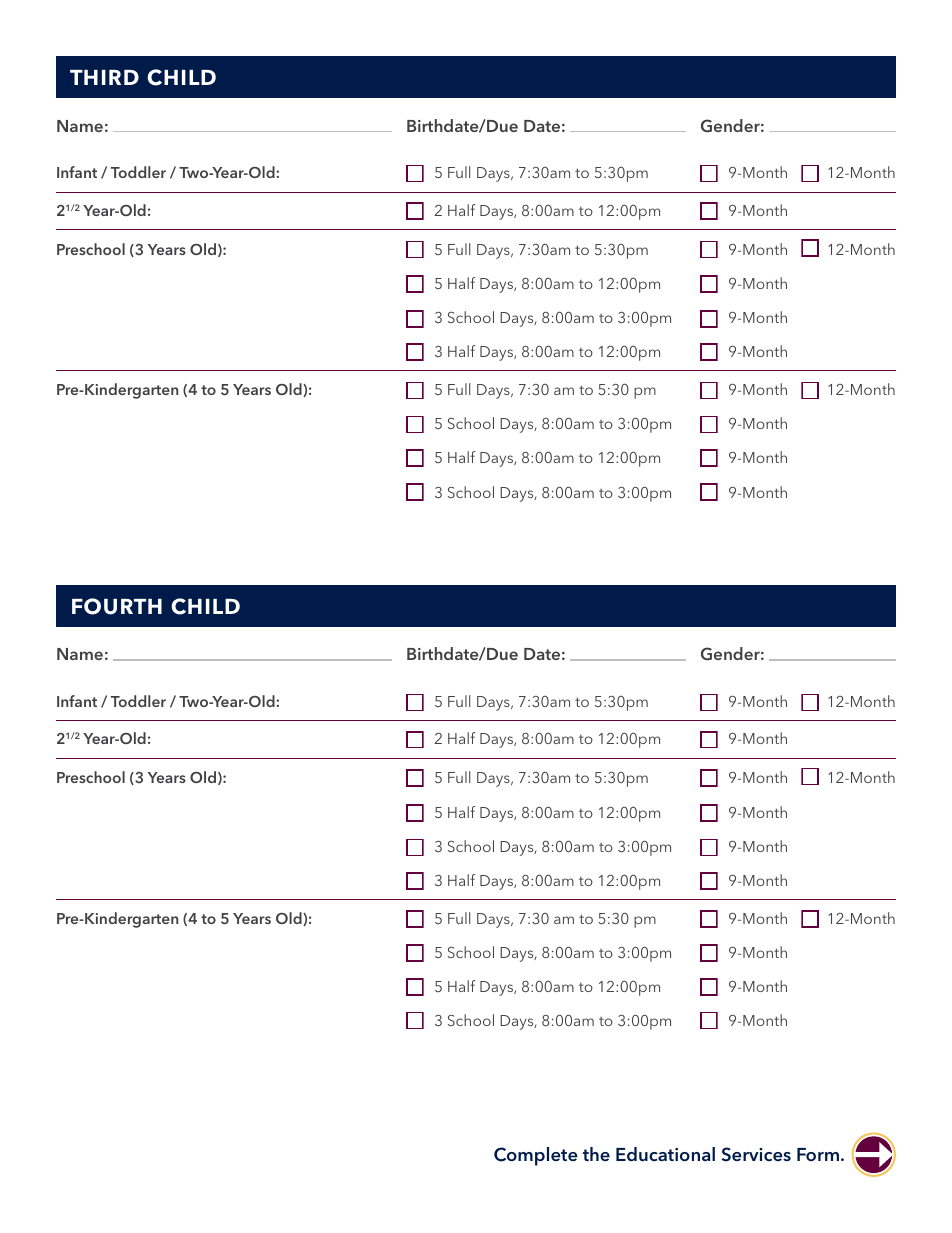  What do you see at coordinates (104, 77) in the page?
I see `third` at bounding box center [104, 77].
